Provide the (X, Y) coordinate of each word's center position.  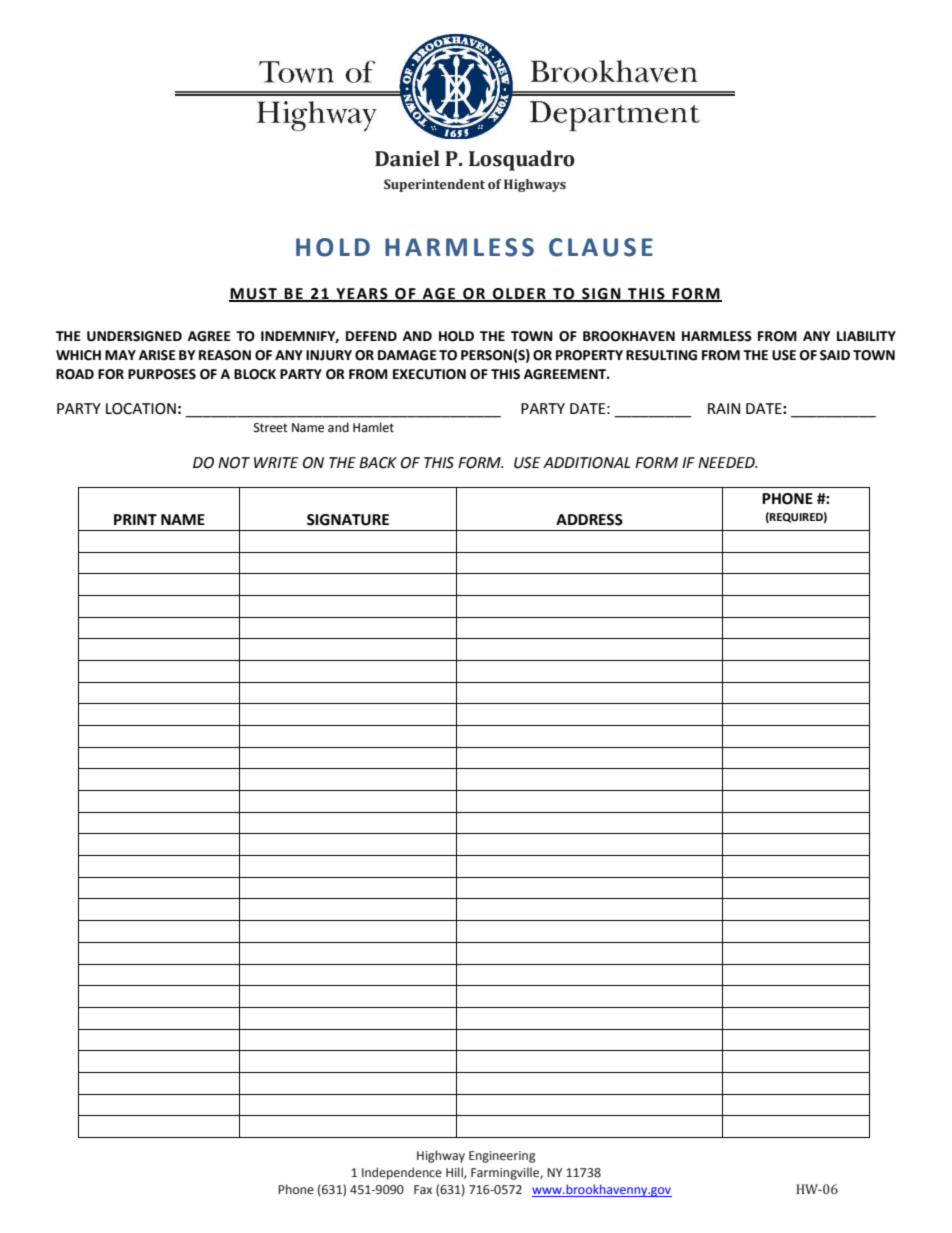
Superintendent (434, 185)
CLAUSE (601, 247)
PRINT (135, 519)
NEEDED (727, 462)
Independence (402, 1173)
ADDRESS (589, 520)
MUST (254, 294)
